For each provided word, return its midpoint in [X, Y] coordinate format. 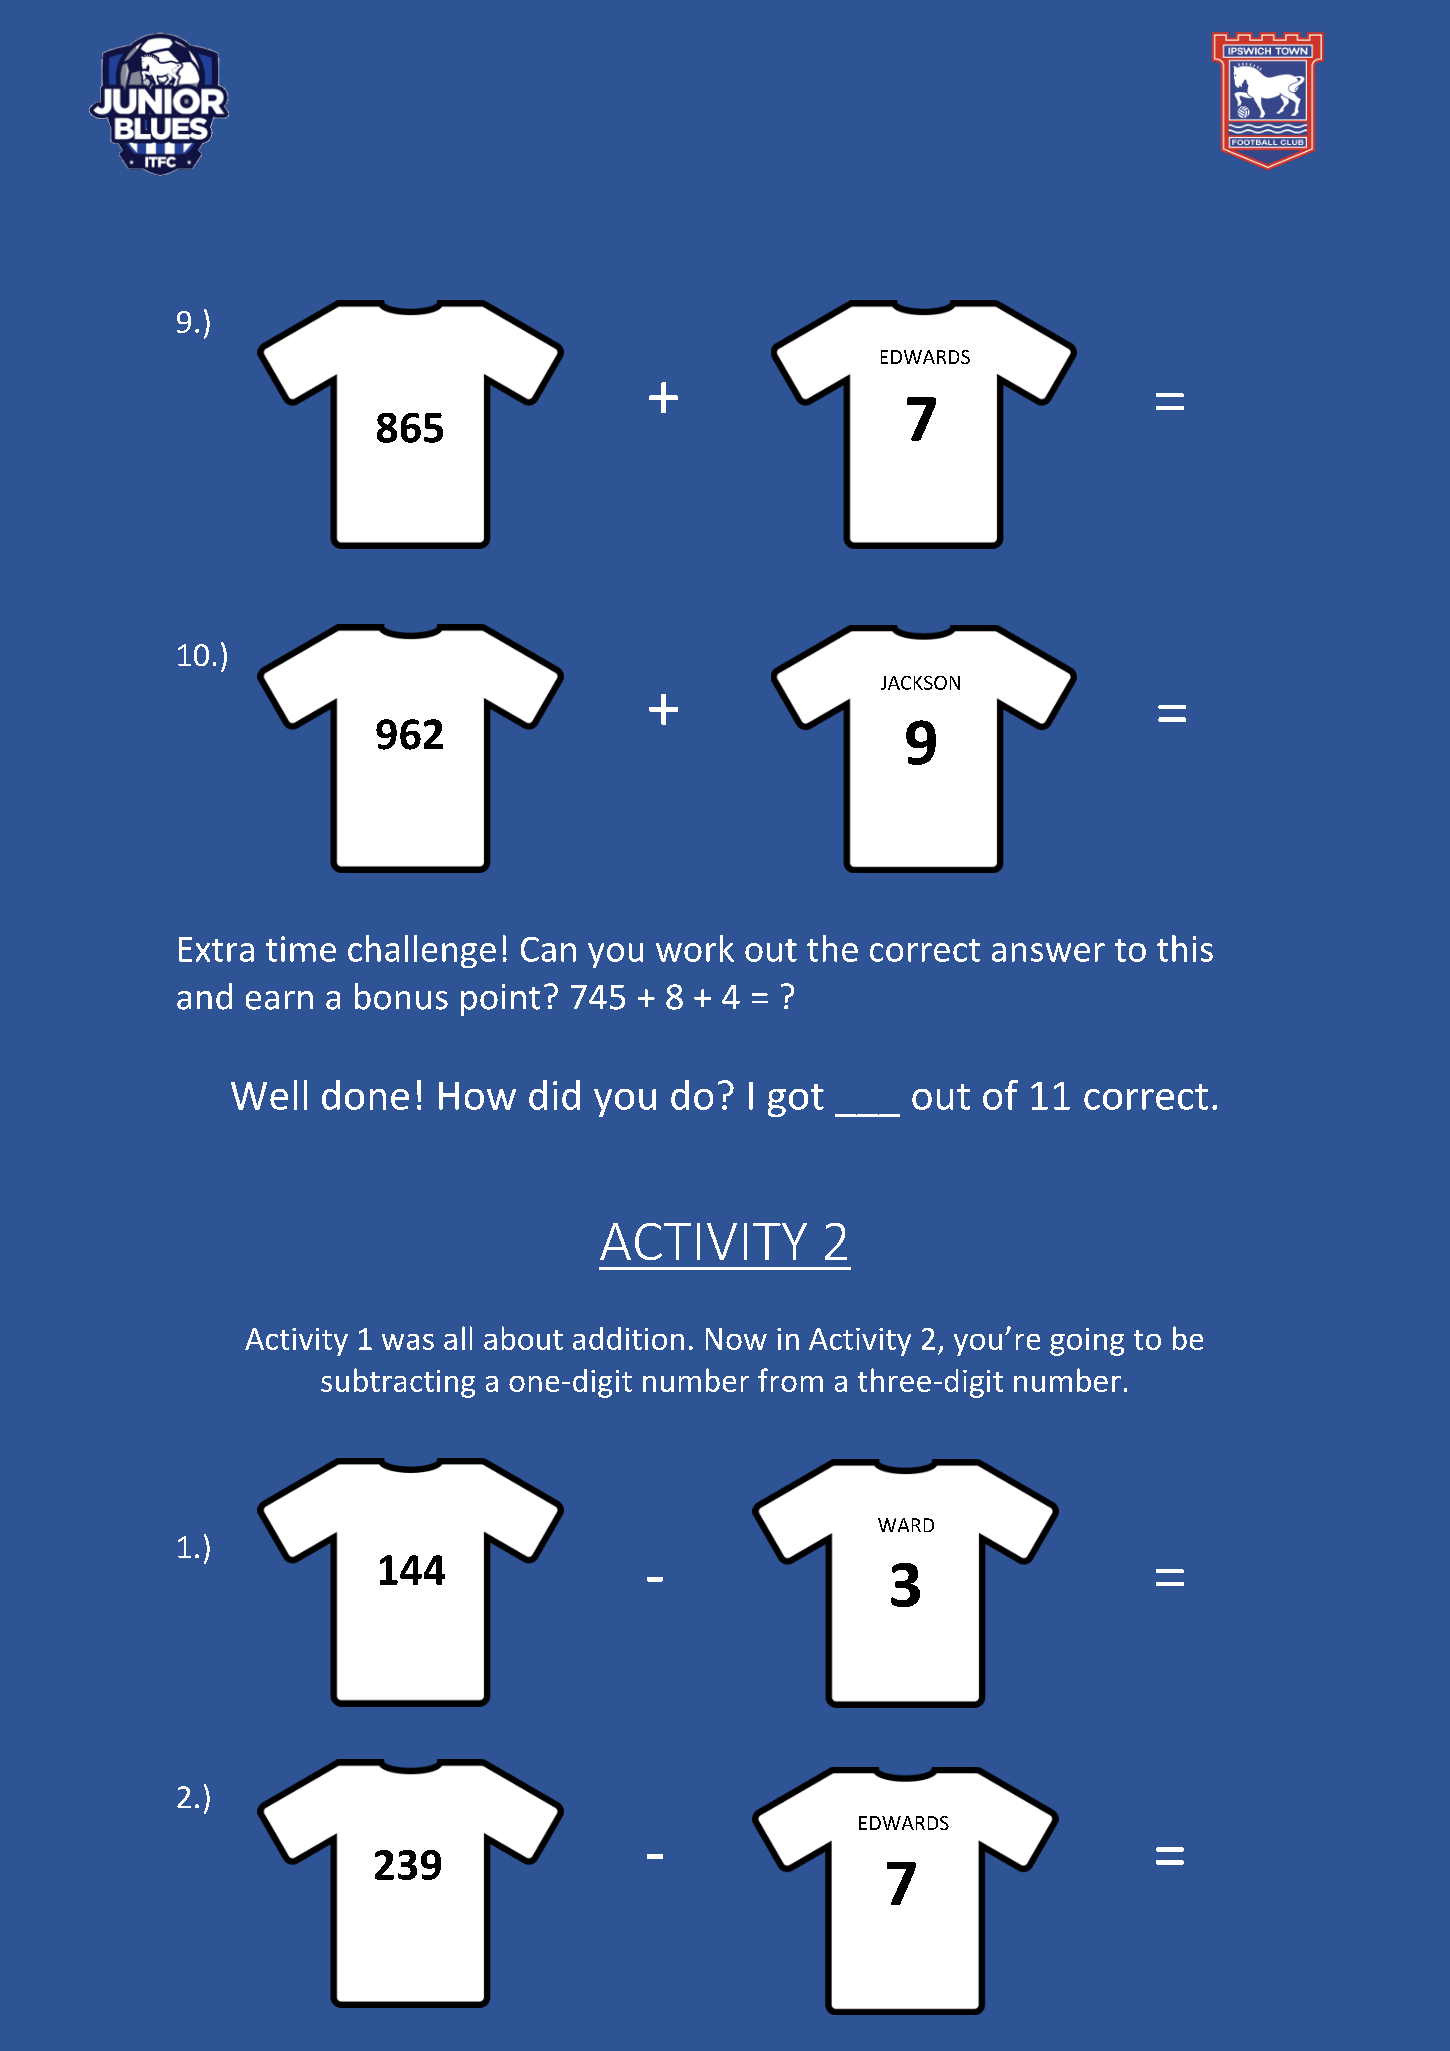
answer [1048, 952]
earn [279, 1000]
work [695, 948]
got [796, 1100]
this [1185, 948]
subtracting [398, 1383]
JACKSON [920, 683]
